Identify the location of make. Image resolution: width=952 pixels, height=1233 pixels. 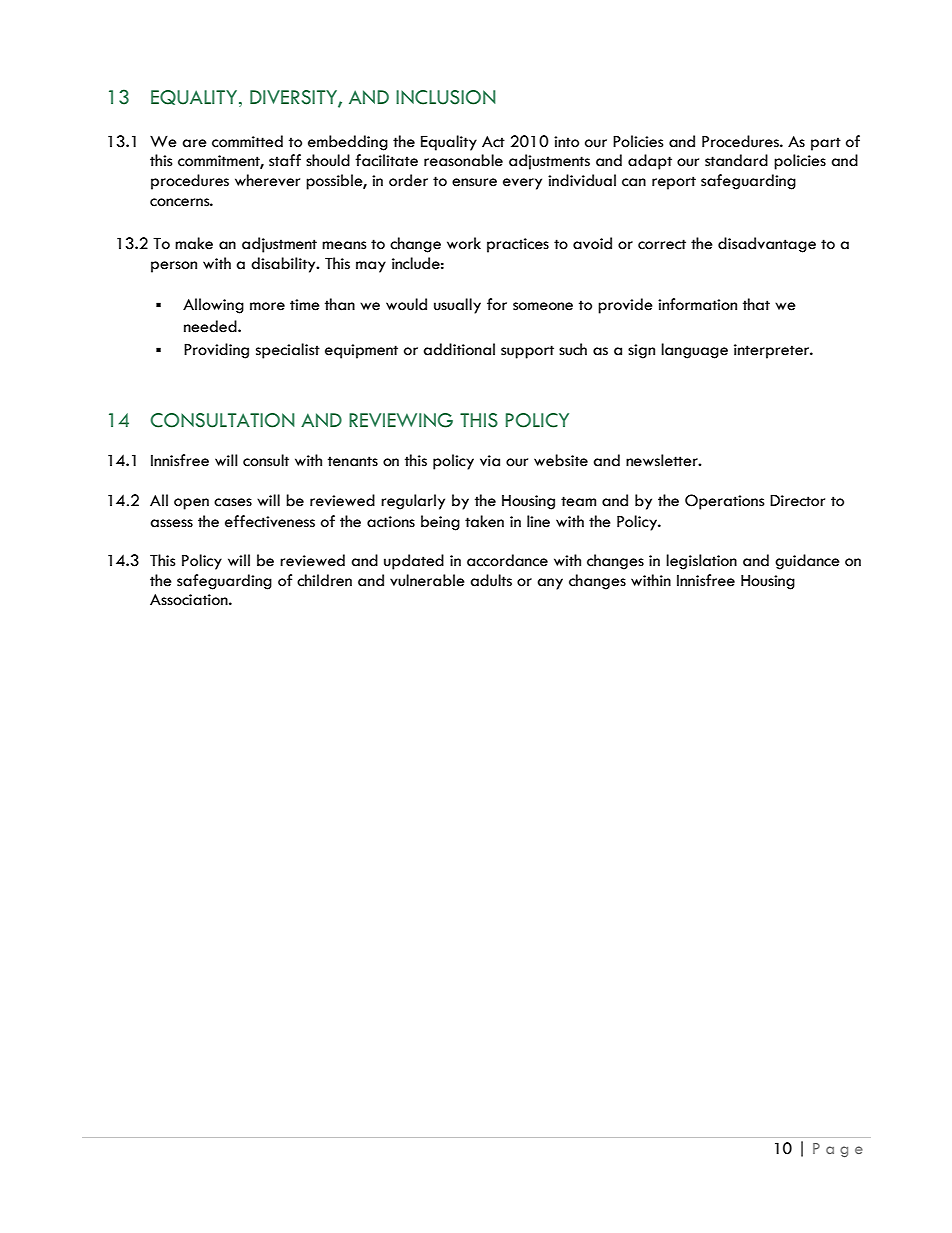
(194, 243).
